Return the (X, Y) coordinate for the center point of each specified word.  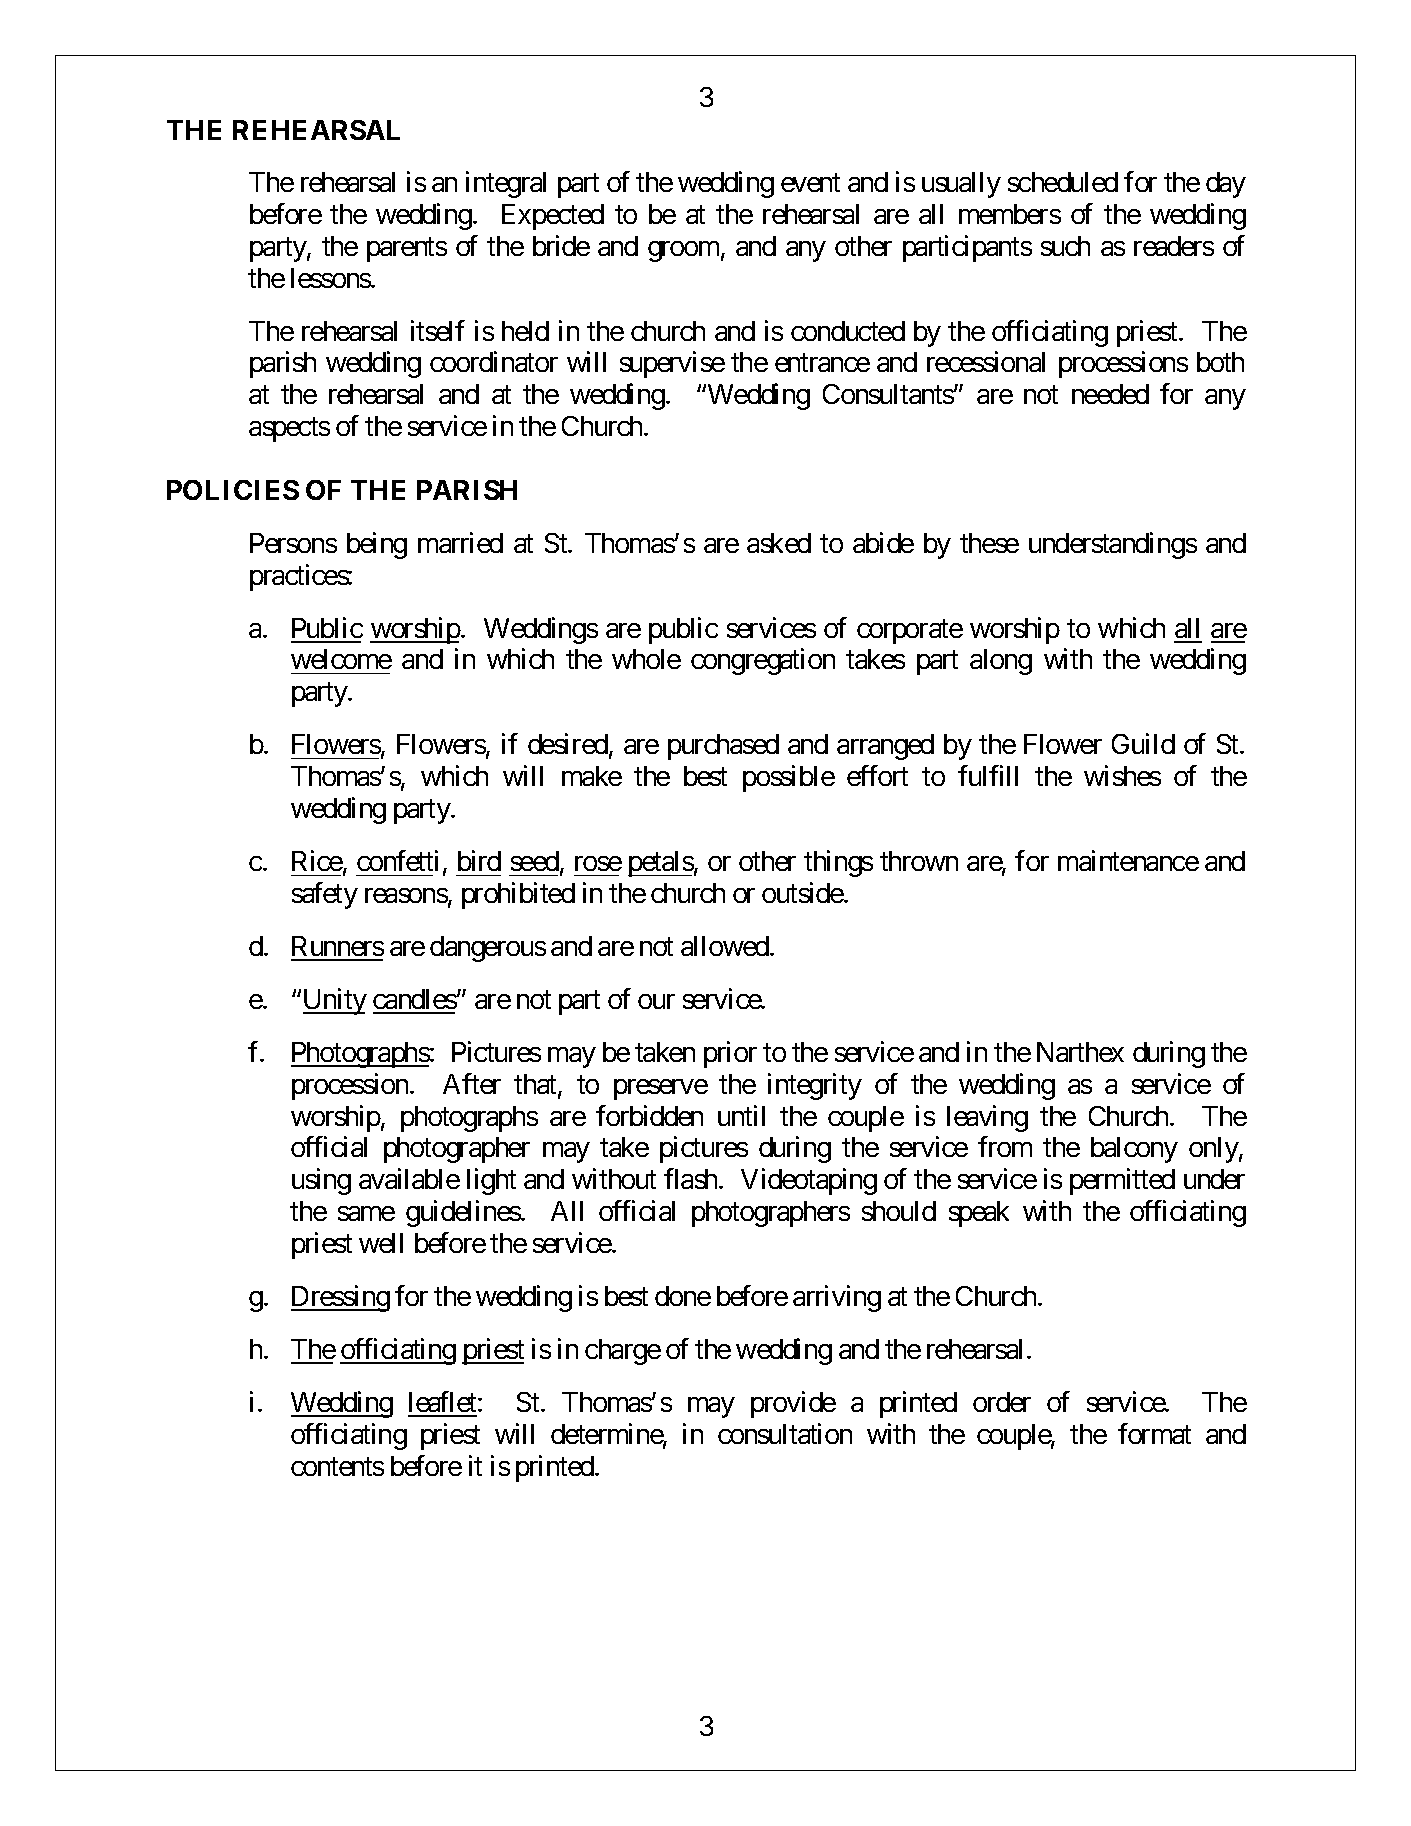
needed (1110, 394)
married (460, 542)
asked (779, 543)
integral (506, 184)
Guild (1143, 743)
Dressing (340, 1298)
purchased (723, 747)
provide (793, 1404)
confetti (397, 860)
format (1154, 1433)
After (472, 1083)
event (810, 183)
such (1065, 246)
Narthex (1080, 1052)
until (741, 1115)
